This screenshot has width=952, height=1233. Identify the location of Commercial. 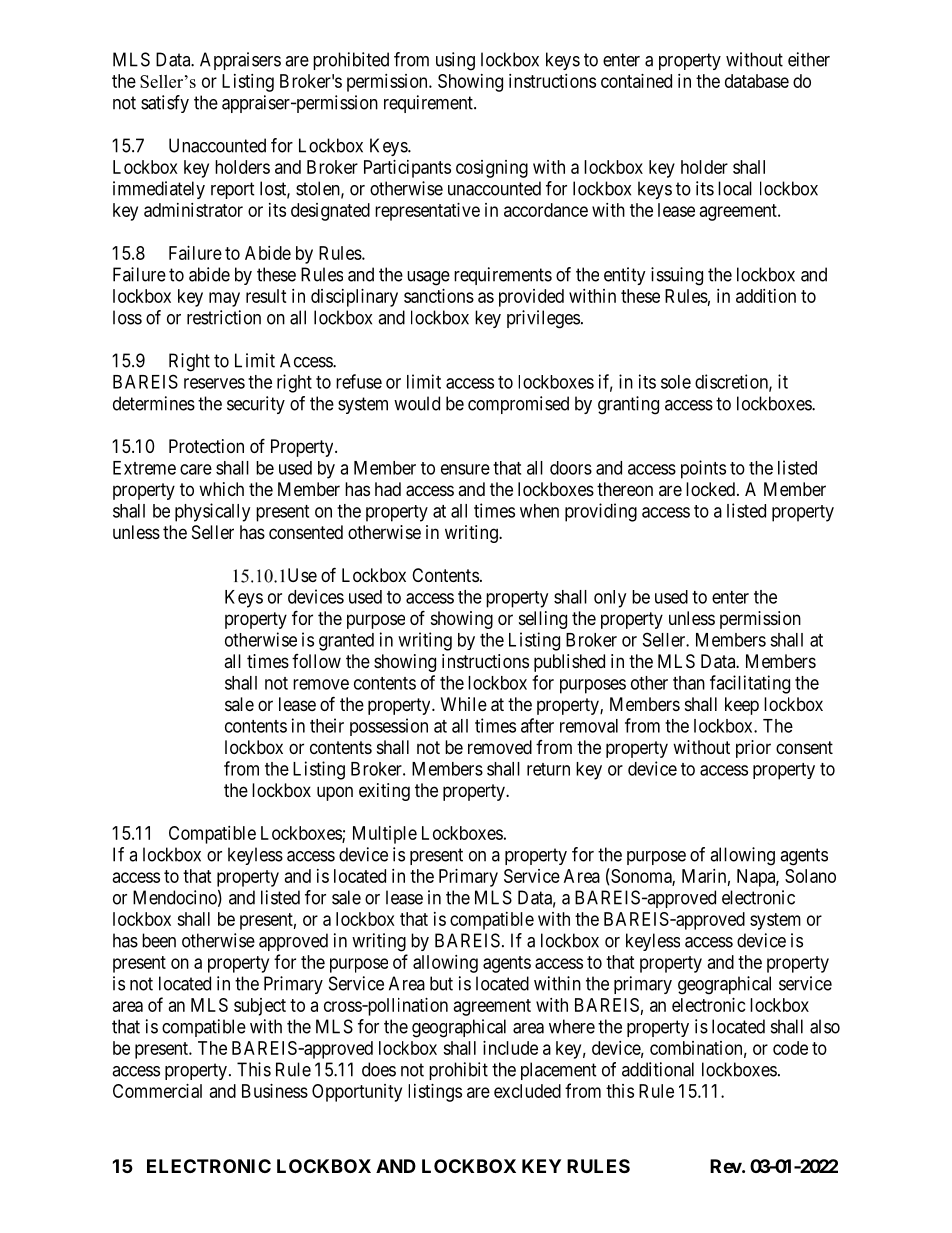
(157, 1091).
